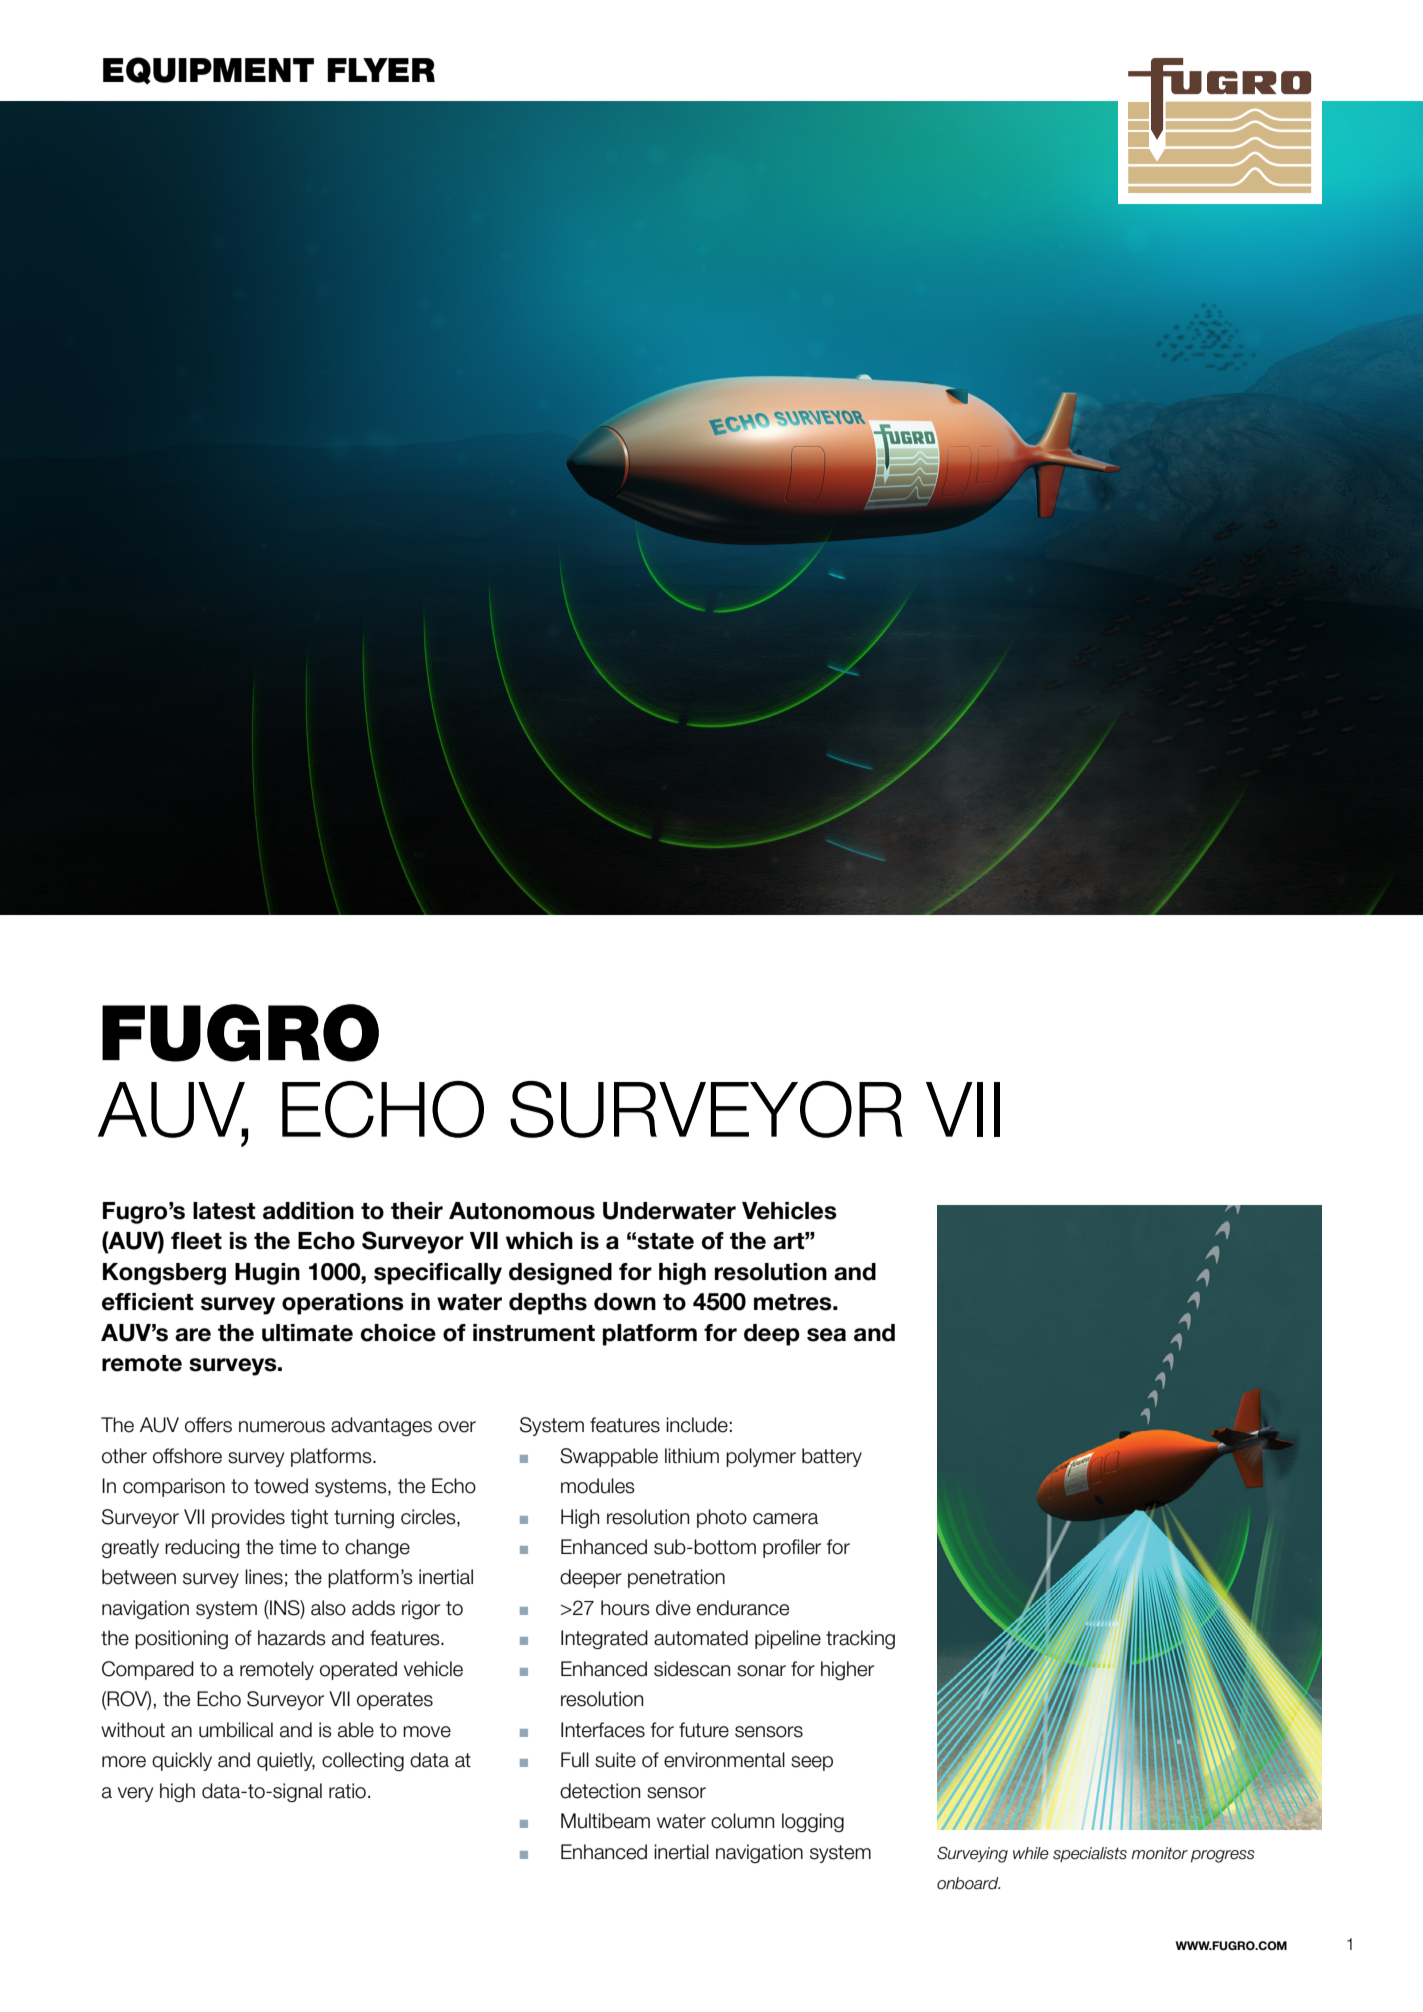 Image resolution: width=1423 pixels, height=2012 pixels. I want to click on EQUIPMENT, so click(208, 71).
